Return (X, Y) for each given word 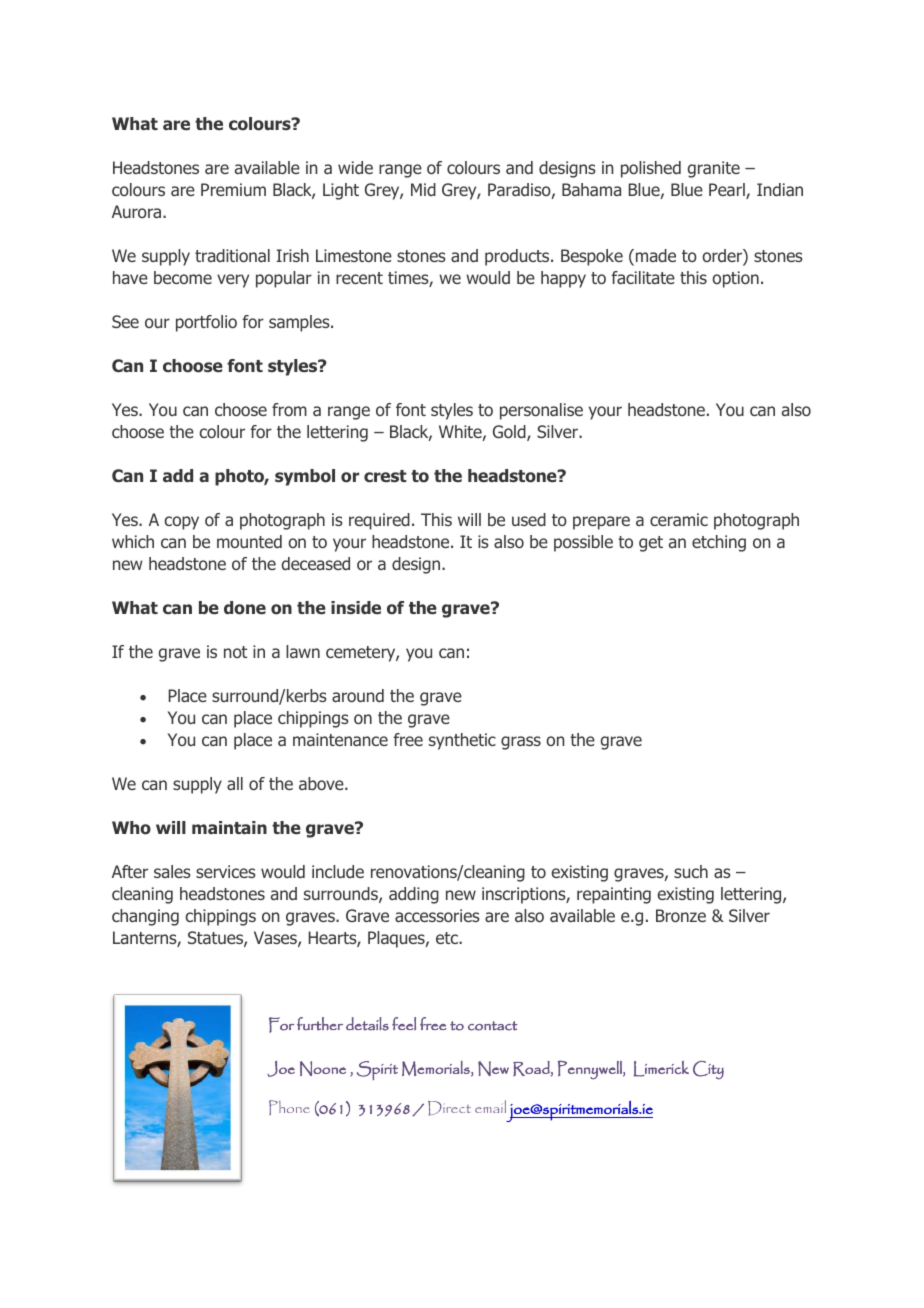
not (235, 652)
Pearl (728, 191)
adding (414, 895)
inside (356, 607)
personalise (541, 411)
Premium (233, 189)
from (289, 409)
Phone (289, 1107)
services (226, 871)
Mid (423, 189)
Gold (510, 433)
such (691, 871)
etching (719, 543)
